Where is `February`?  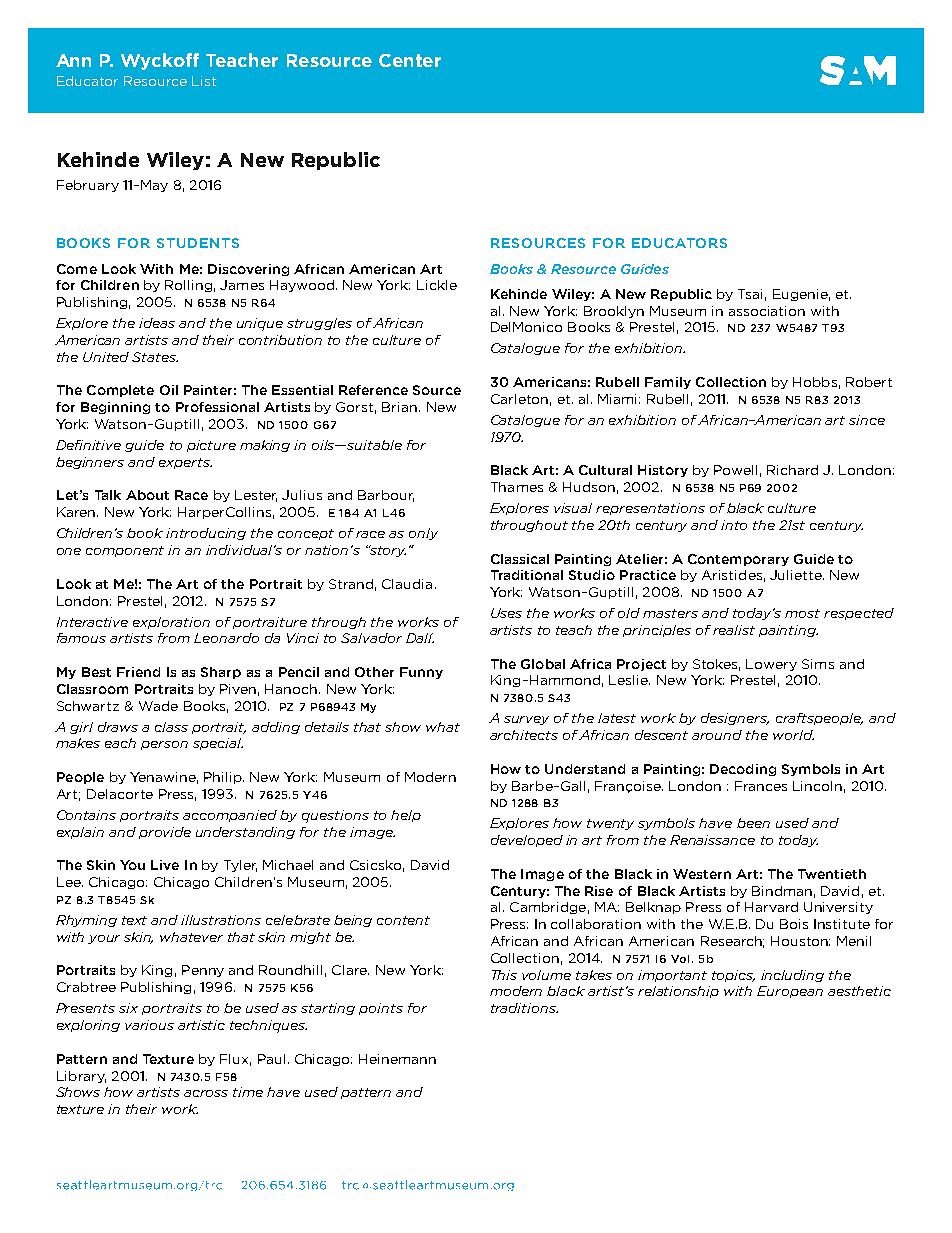
February is located at coordinates (88, 186).
